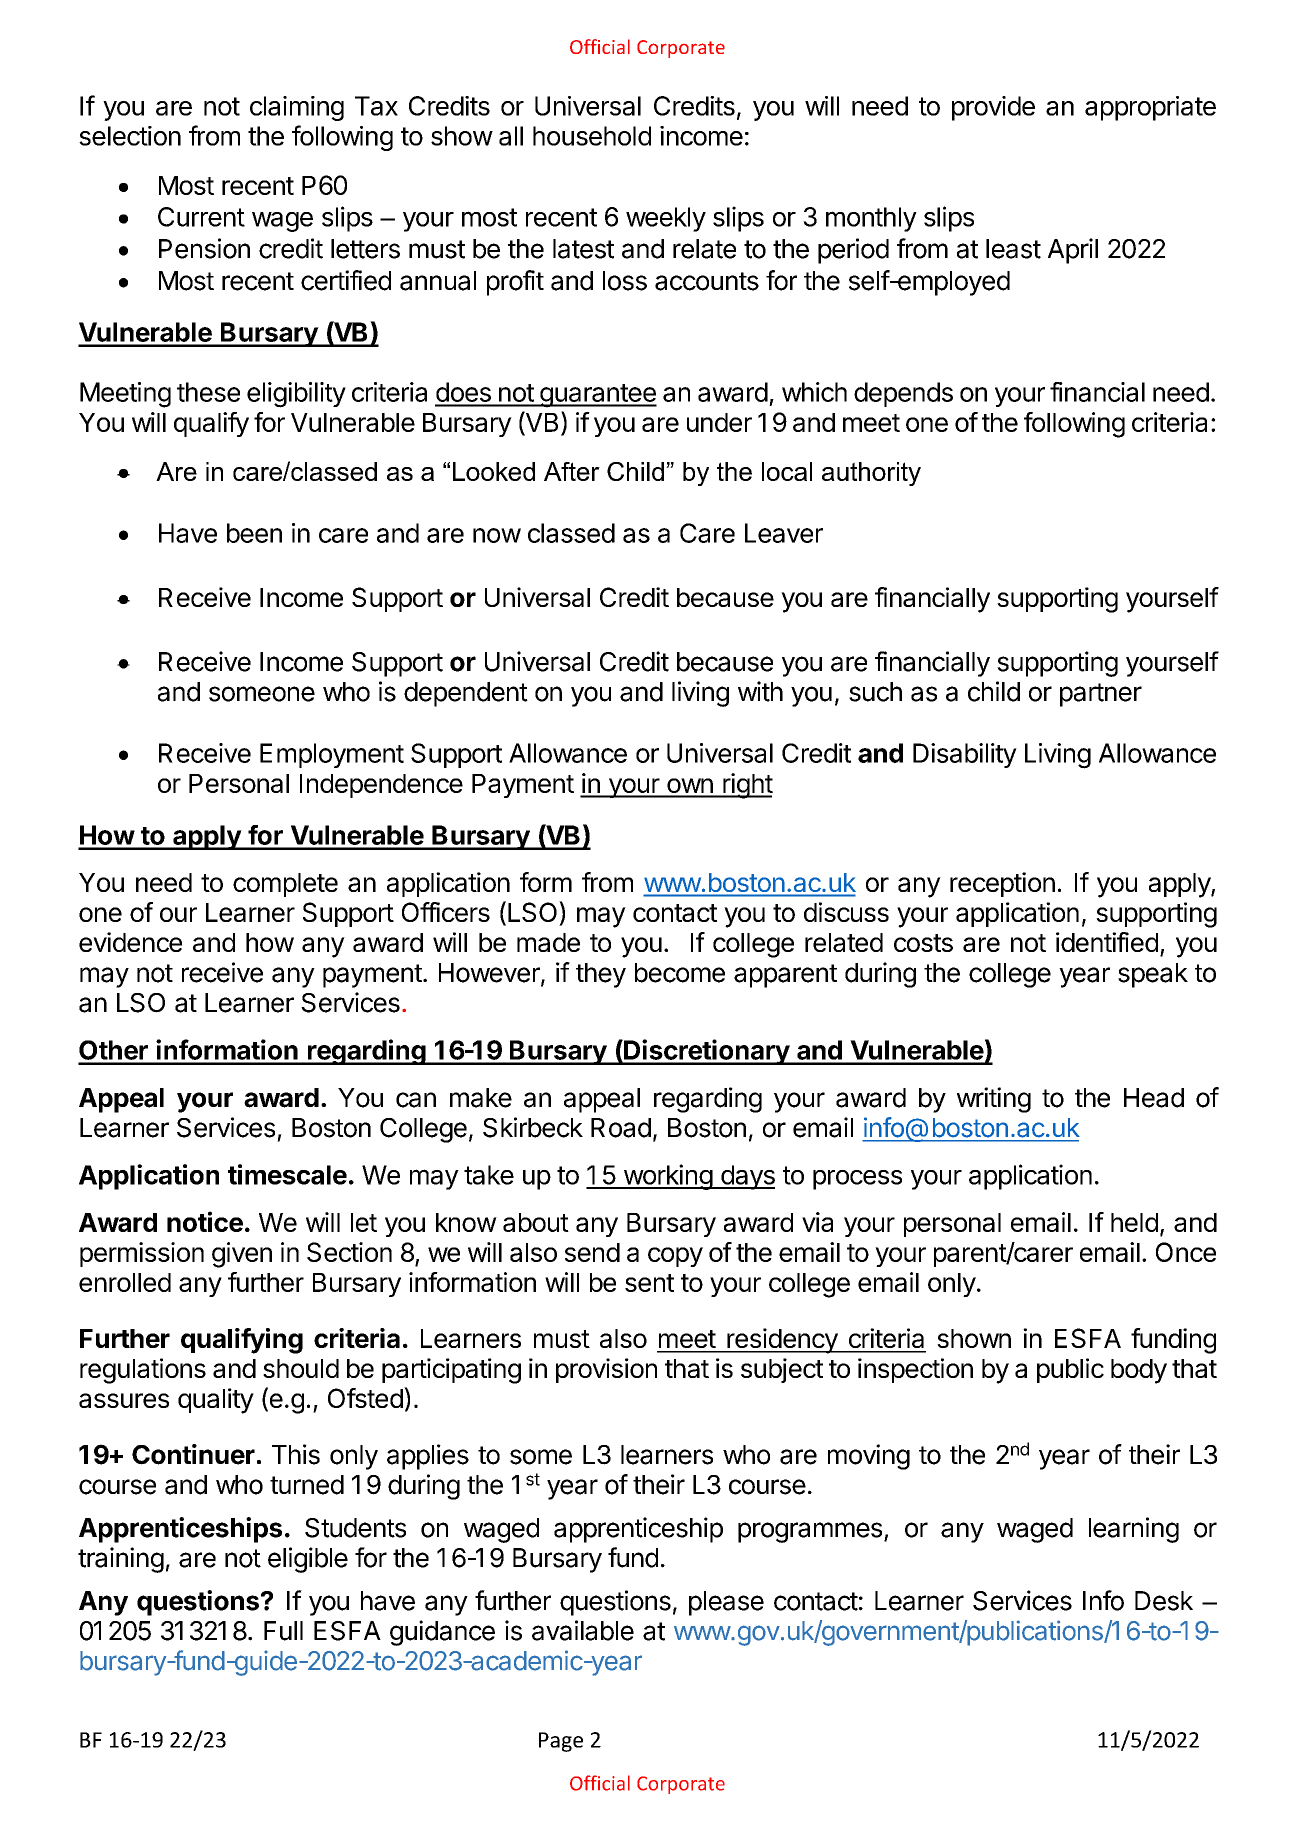 The height and width of the document is (1831, 1295). I want to click on claiming, so click(297, 108).
